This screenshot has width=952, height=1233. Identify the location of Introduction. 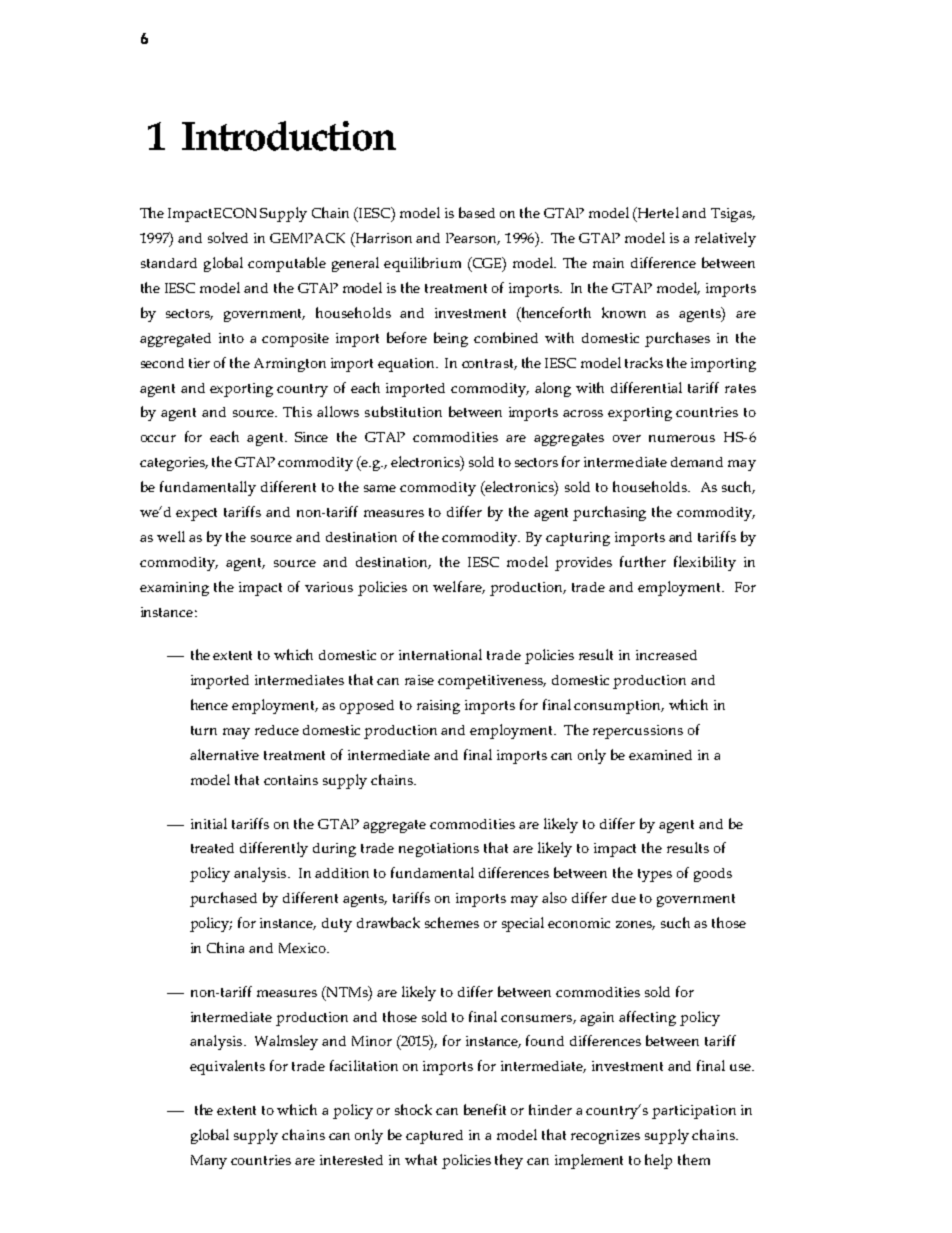
(289, 136).
